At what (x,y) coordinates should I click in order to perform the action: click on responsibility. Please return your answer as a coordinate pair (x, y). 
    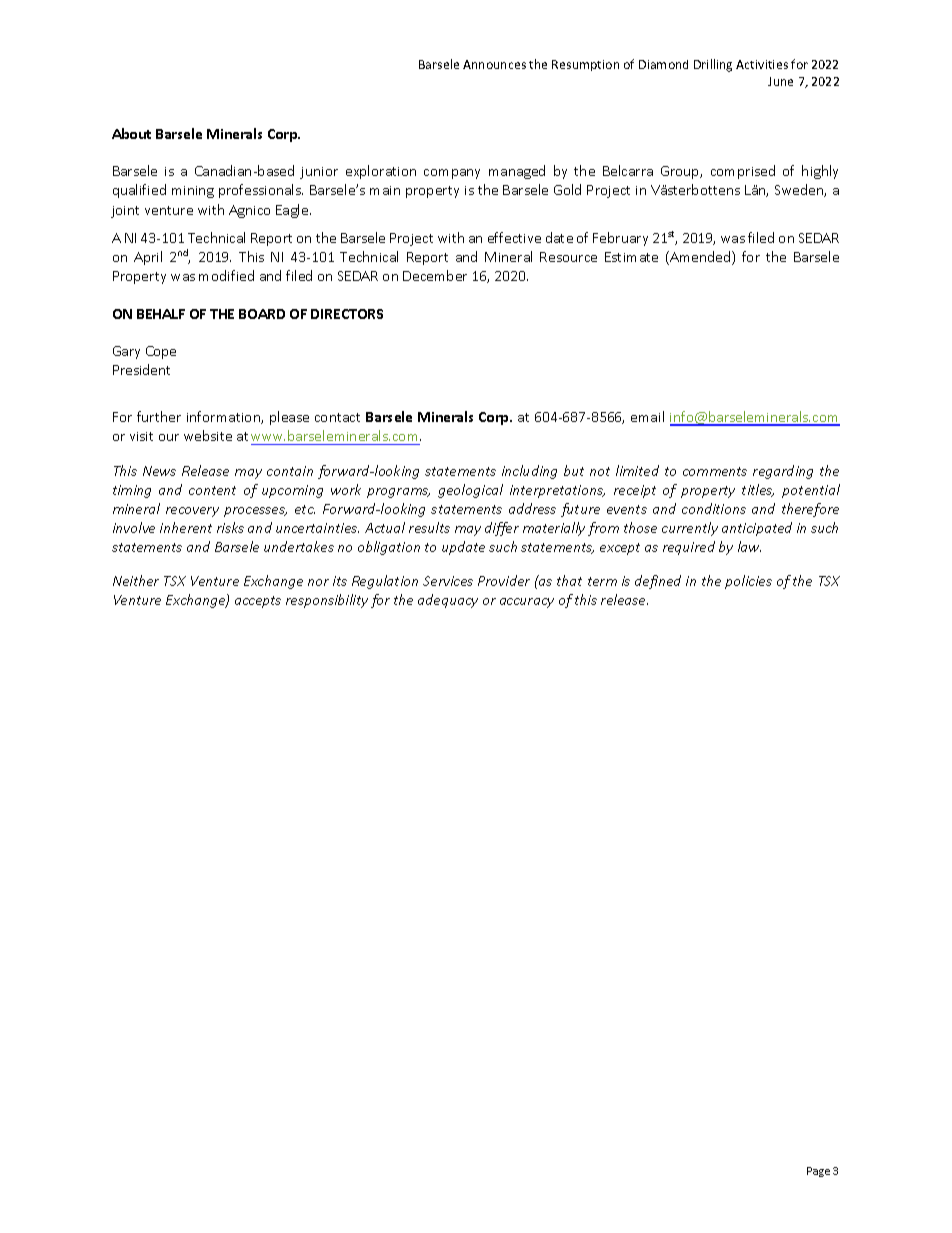
    Looking at the image, I should click on (327, 601).
